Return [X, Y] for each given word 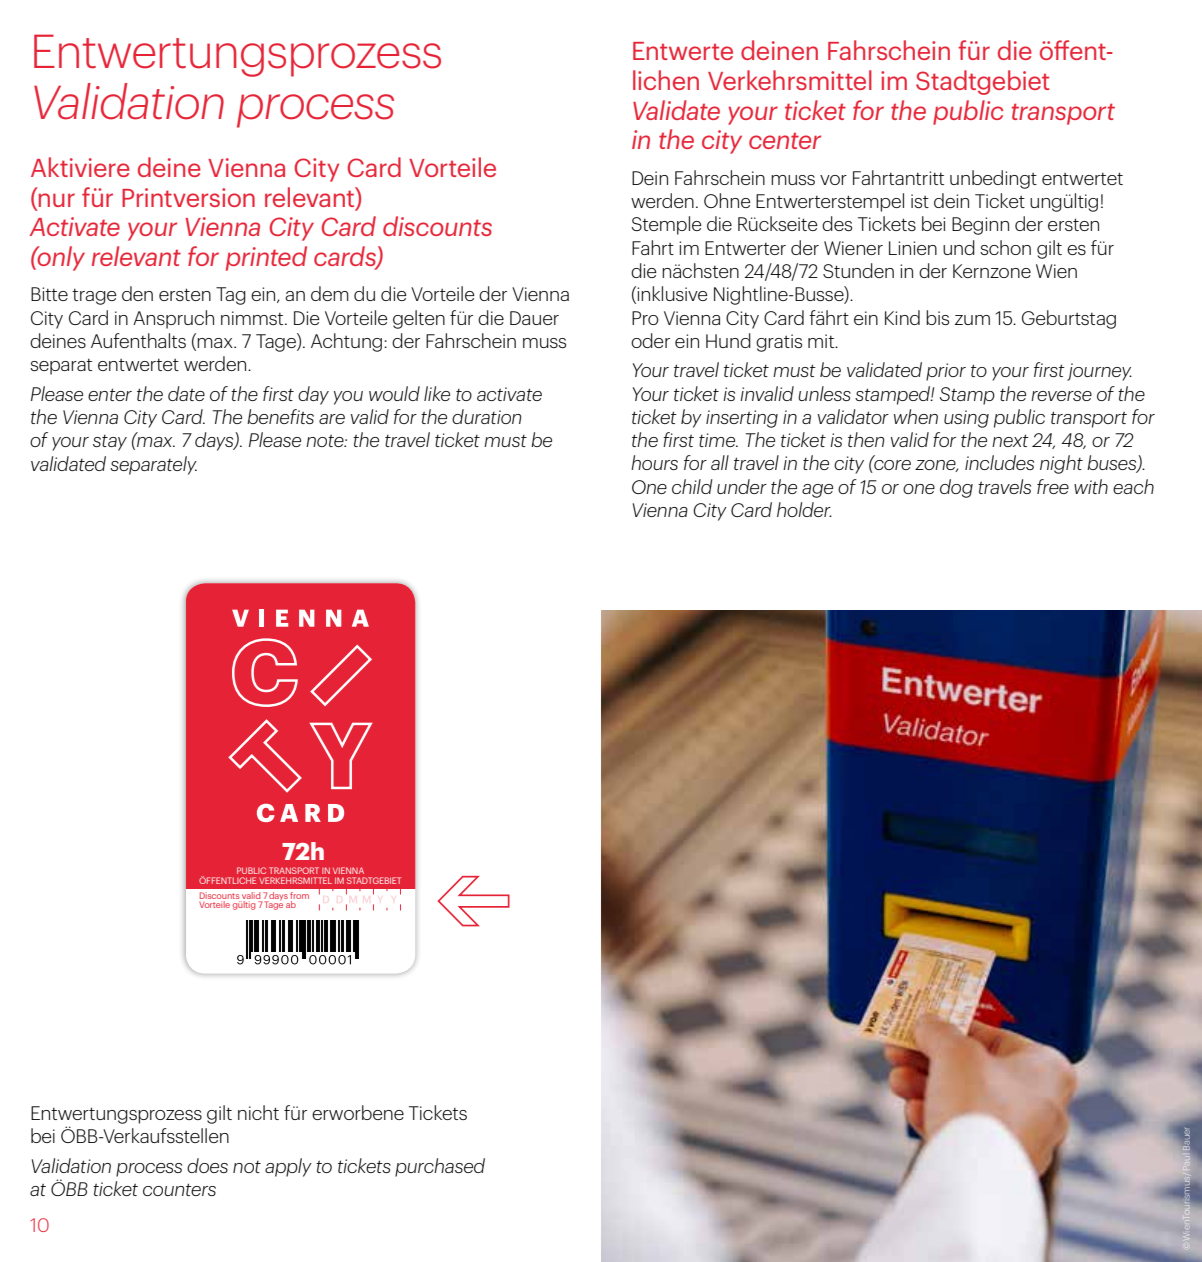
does [207, 1165]
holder [804, 509]
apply [288, 1167]
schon [1005, 247]
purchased [440, 1167]
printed [266, 258]
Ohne [727, 200]
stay [110, 443]
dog [956, 488]
